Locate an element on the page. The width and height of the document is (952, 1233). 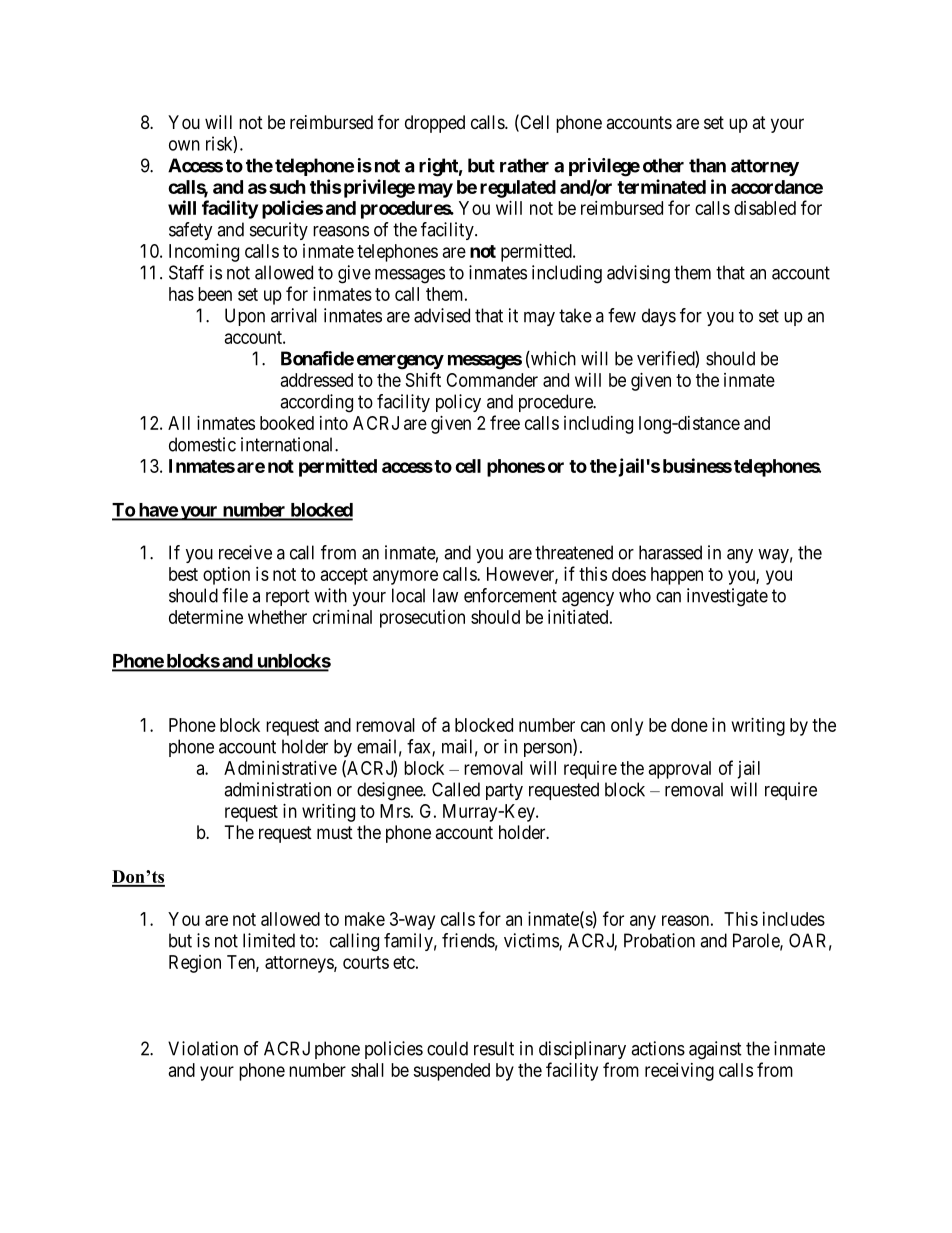
Violation is located at coordinates (203, 1048).
